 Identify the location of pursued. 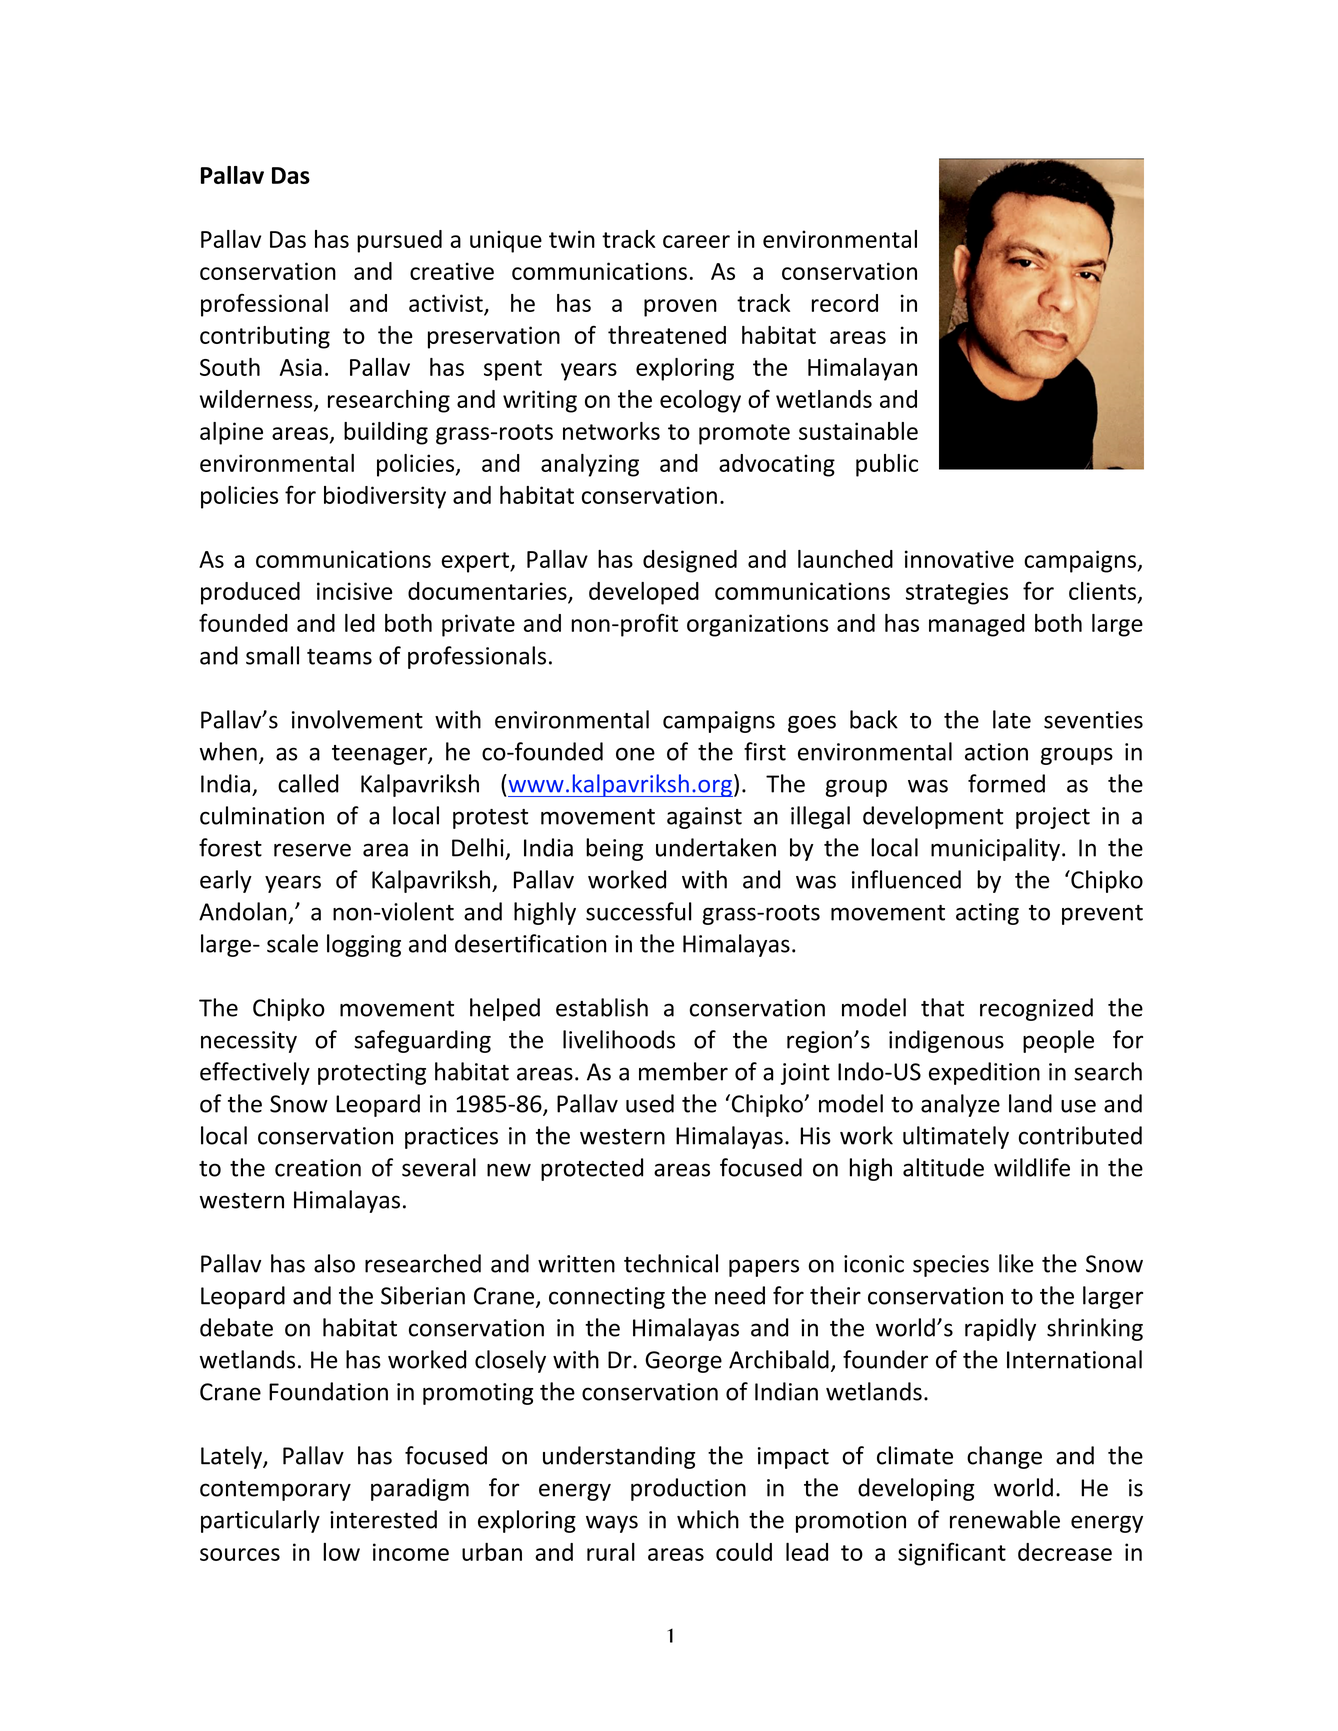
(399, 241).
